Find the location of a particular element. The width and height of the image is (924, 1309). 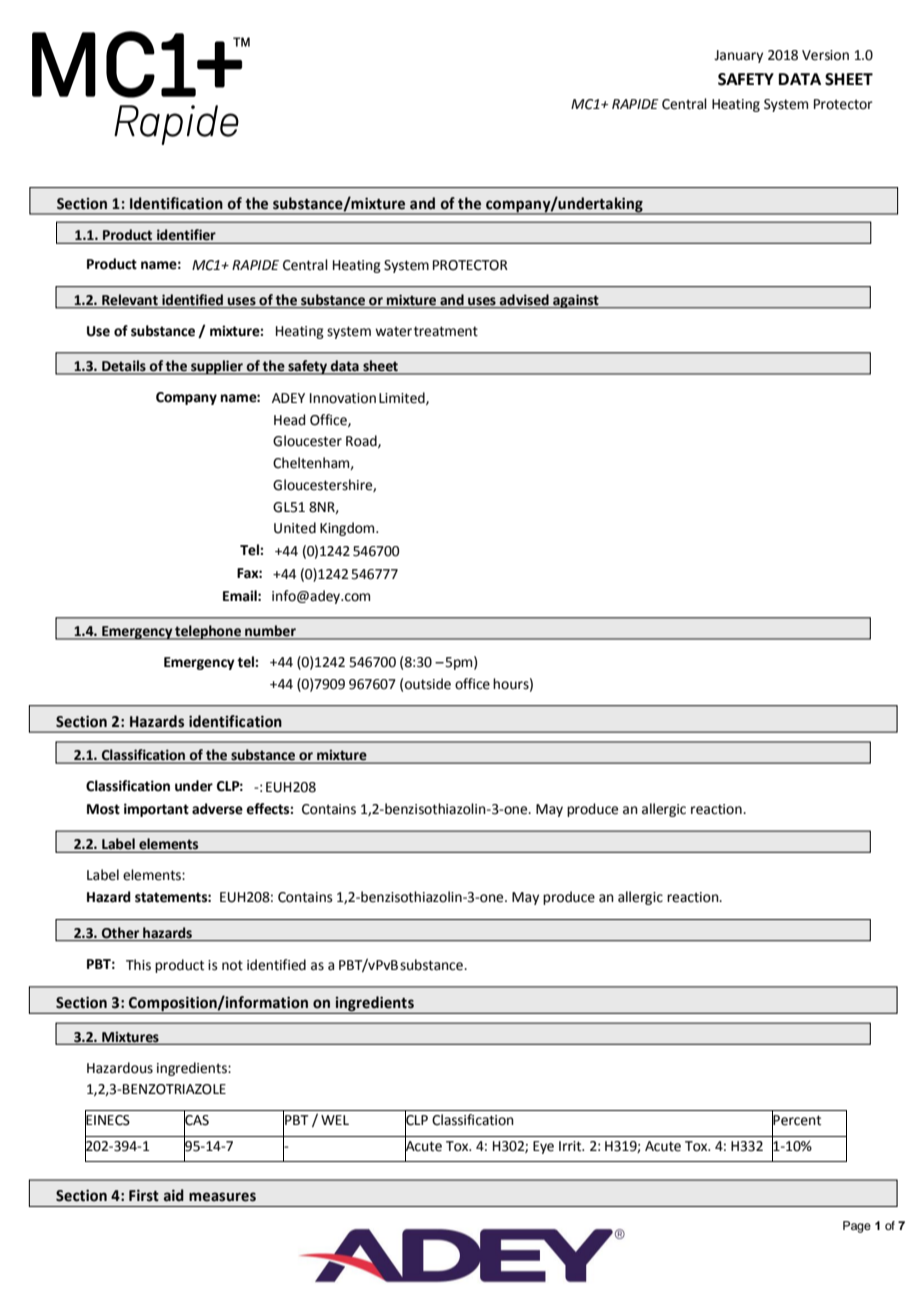

aid is located at coordinates (174, 1195).
